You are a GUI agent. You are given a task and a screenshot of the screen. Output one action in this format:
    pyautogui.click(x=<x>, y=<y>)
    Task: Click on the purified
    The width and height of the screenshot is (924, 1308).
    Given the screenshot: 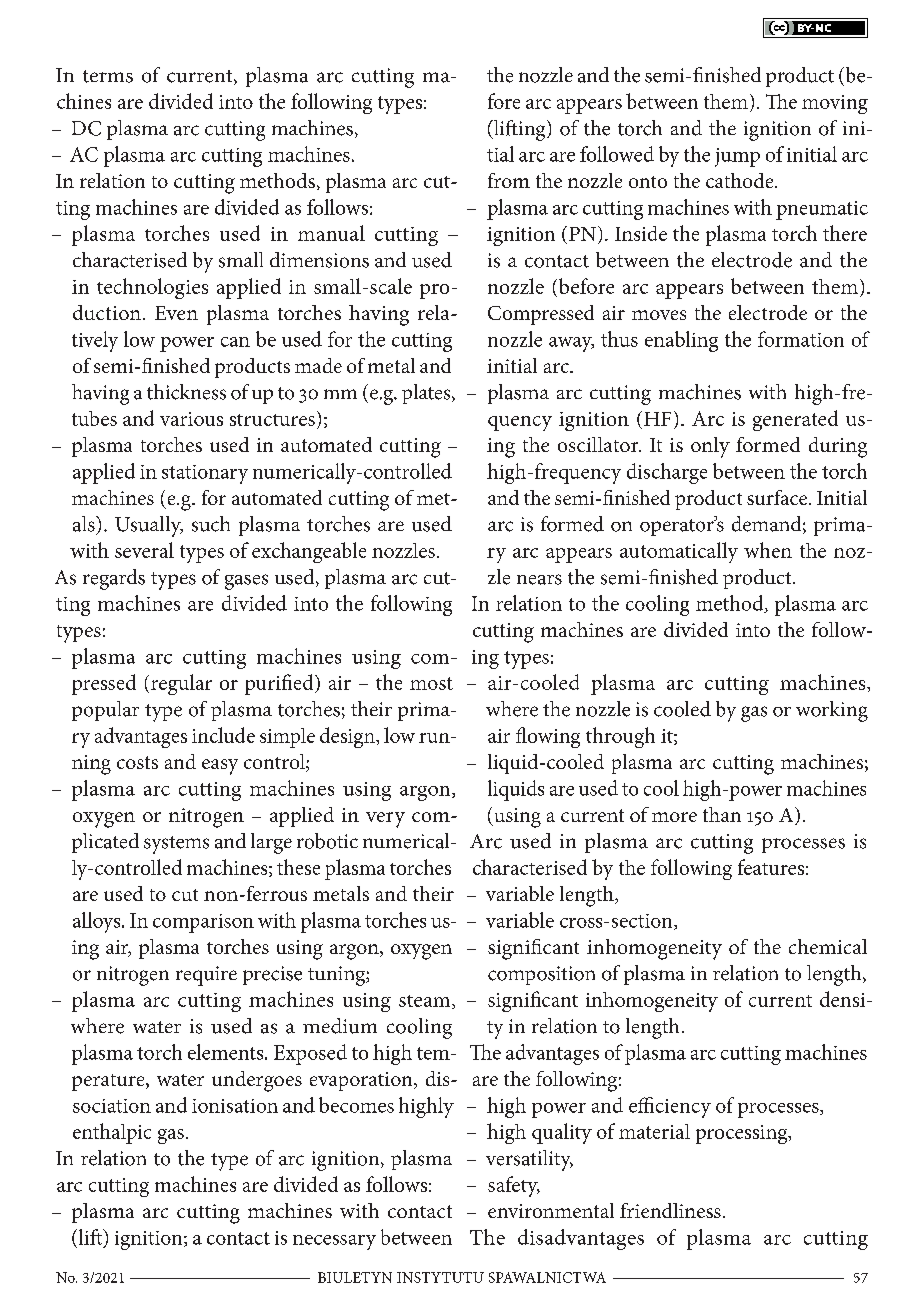 What is the action you would take?
    pyautogui.click(x=280, y=684)
